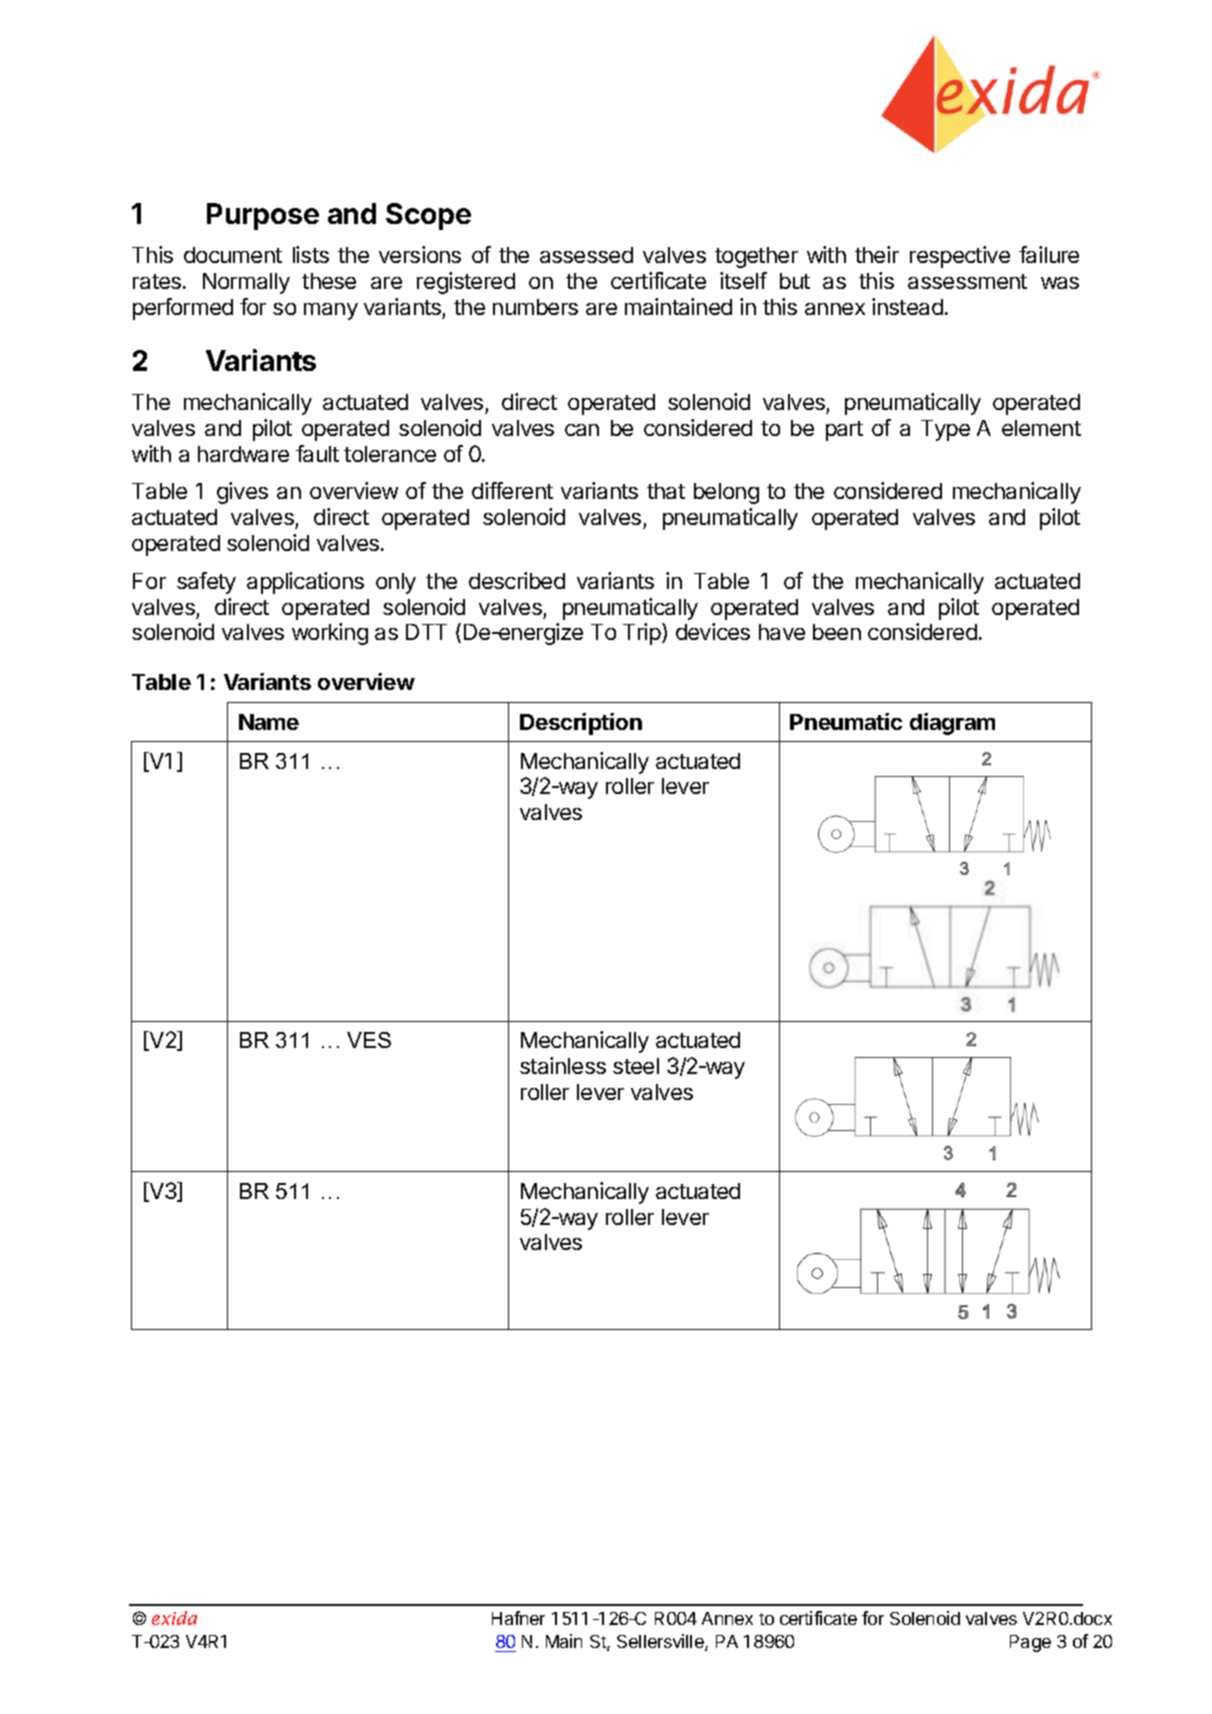 This screenshot has width=1212, height=1714. Describe the element at coordinates (952, 724) in the screenshot. I see `diagram` at that location.
